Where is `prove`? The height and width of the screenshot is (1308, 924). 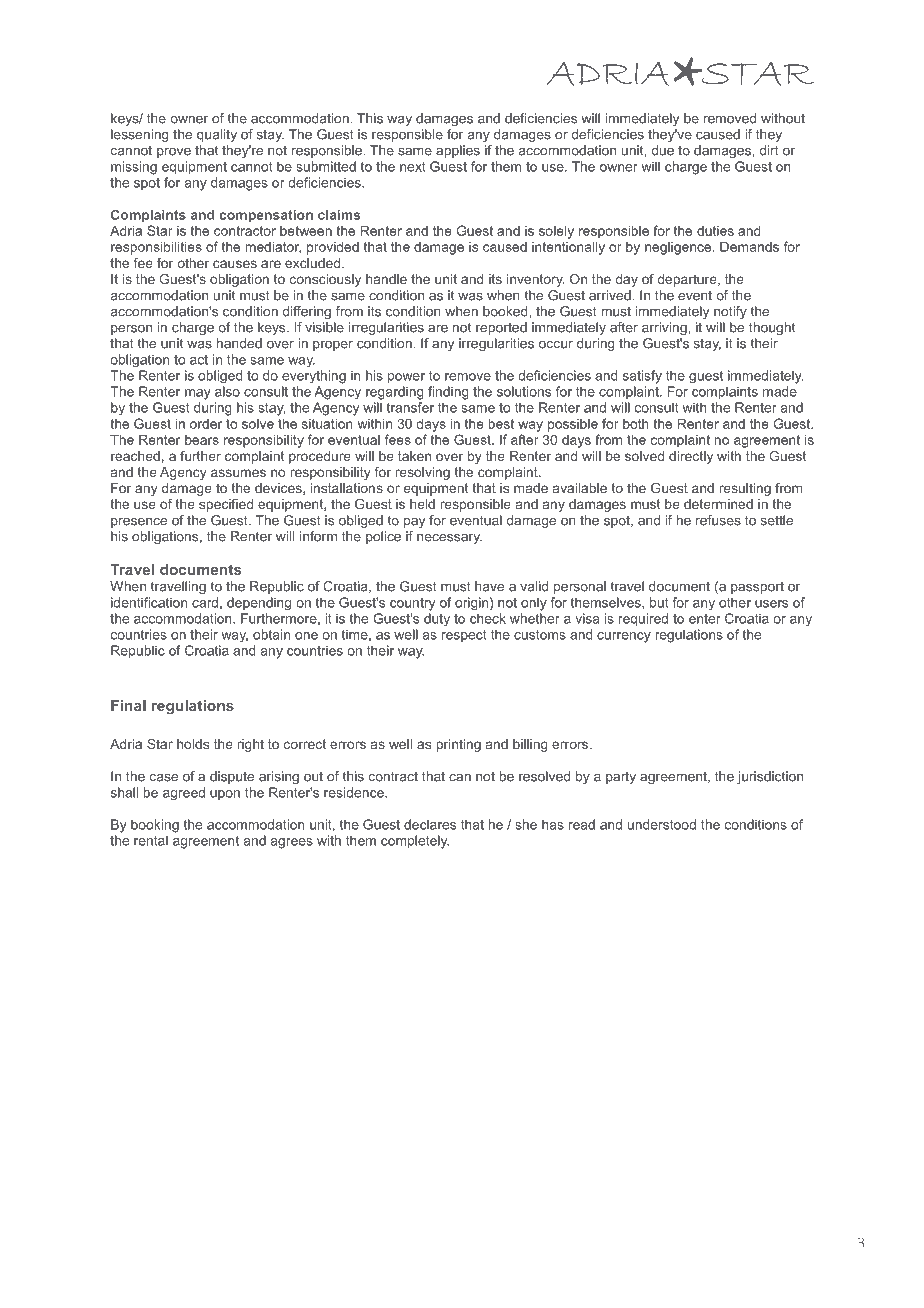 prove is located at coordinates (174, 153).
